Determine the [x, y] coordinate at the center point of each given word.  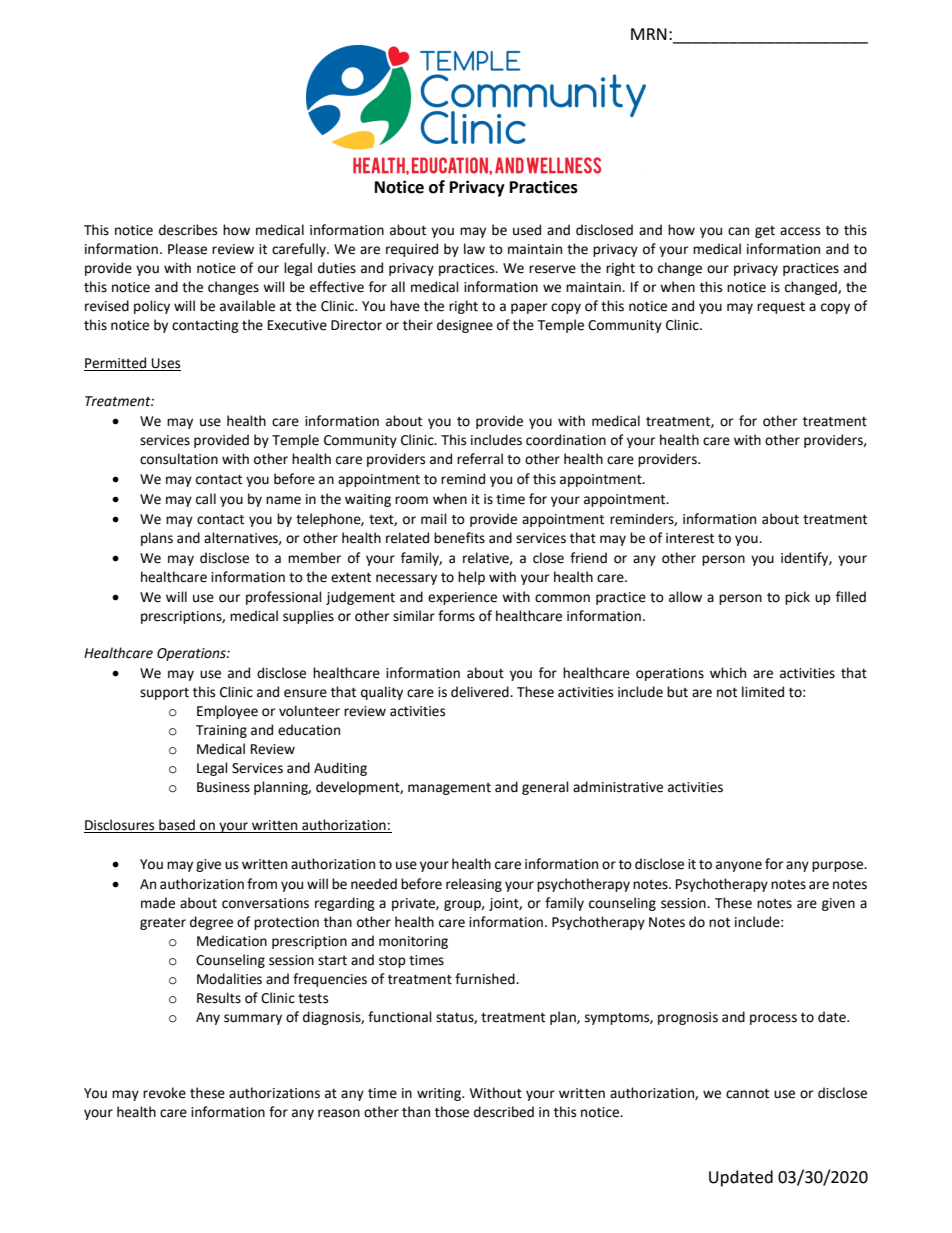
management [449, 789]
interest [690, 538]
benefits [459, 538]
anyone [739, 866]
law [474, 249]
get [765, 232]
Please [187, 249]
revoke [164, 1093]
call [206, 499]
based [177, 826]
